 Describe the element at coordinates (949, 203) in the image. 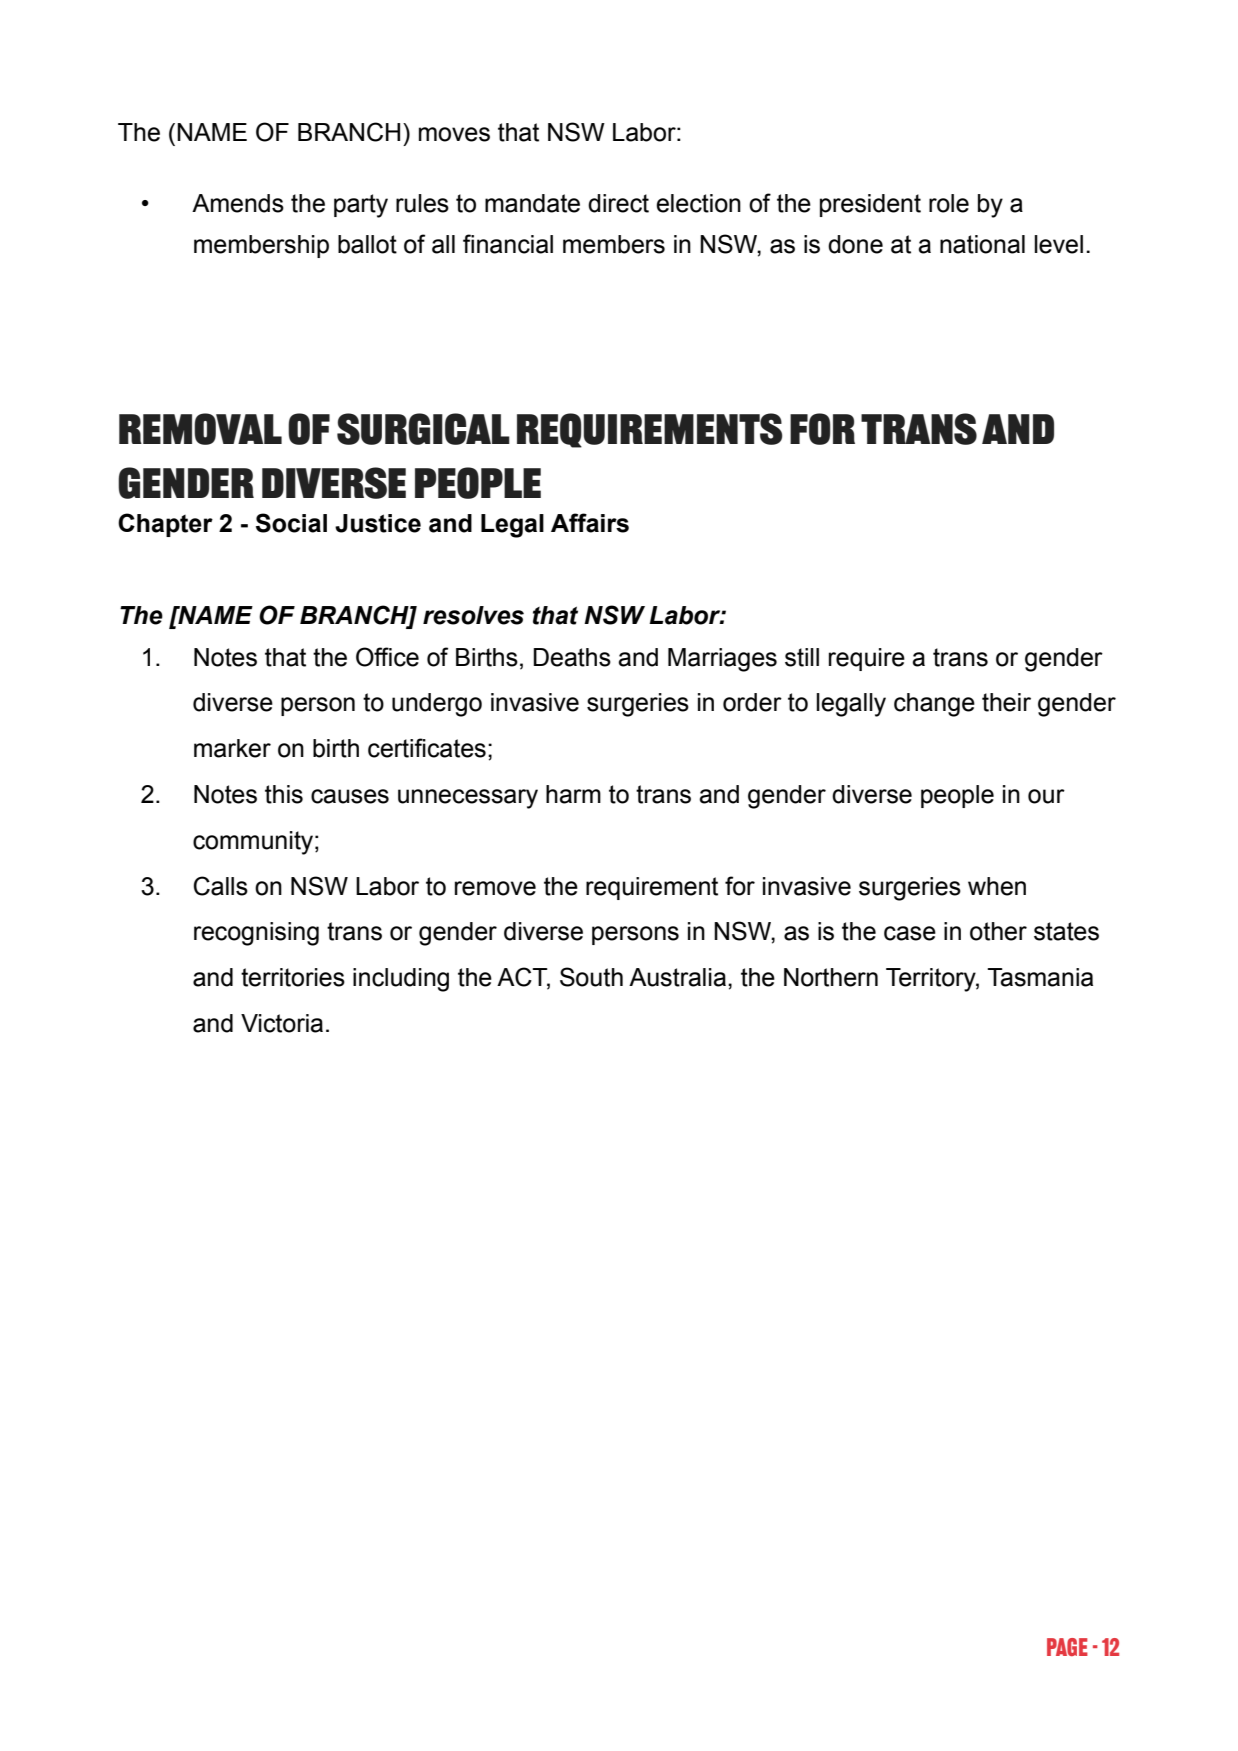

I see `role` at that location.
